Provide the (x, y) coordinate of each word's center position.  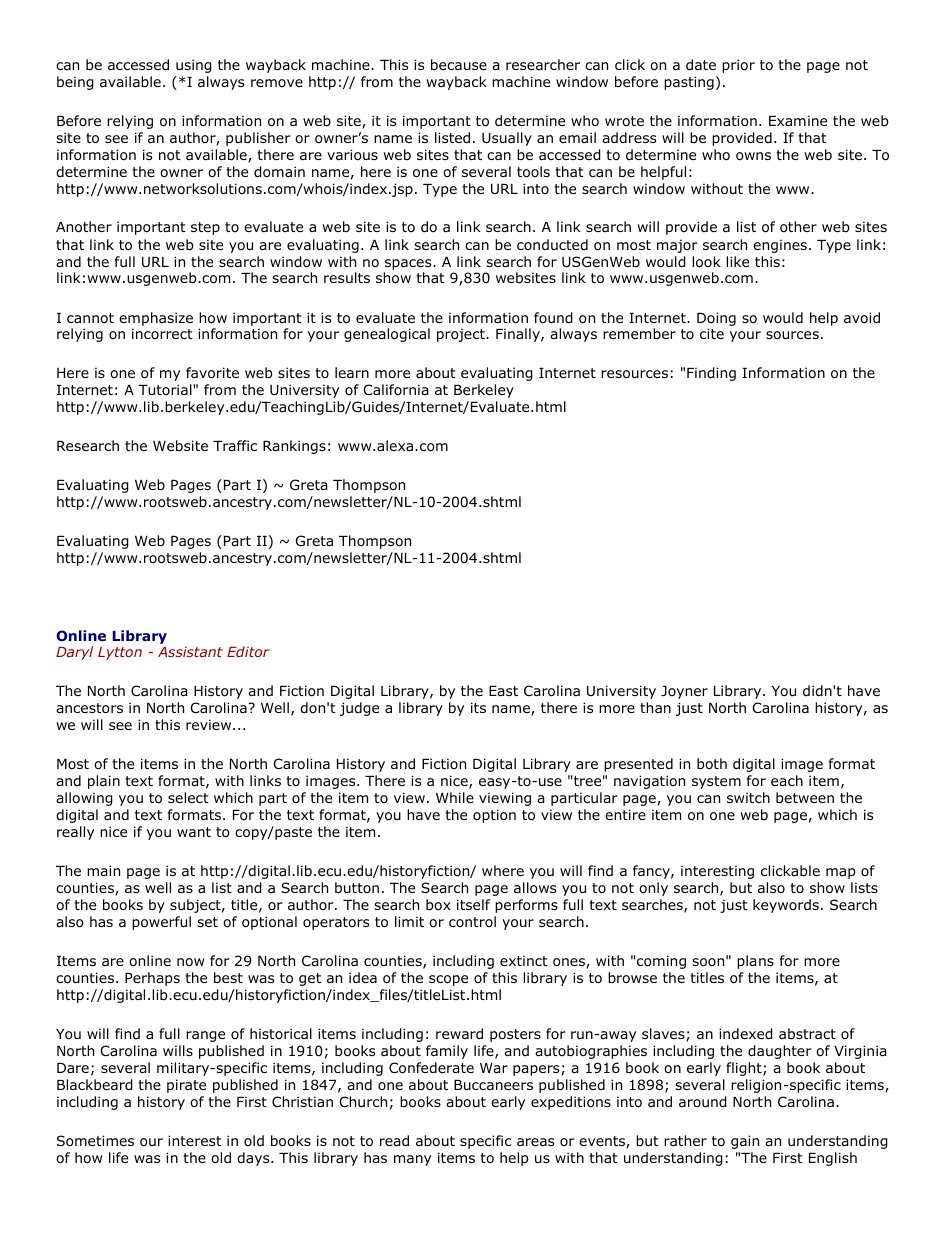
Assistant (190, 652)
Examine (798, 120)
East (503, 691)
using (194, 66)
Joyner (684, 692)
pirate (186, 1086)
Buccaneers (493, 1085)
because (459, 64)
